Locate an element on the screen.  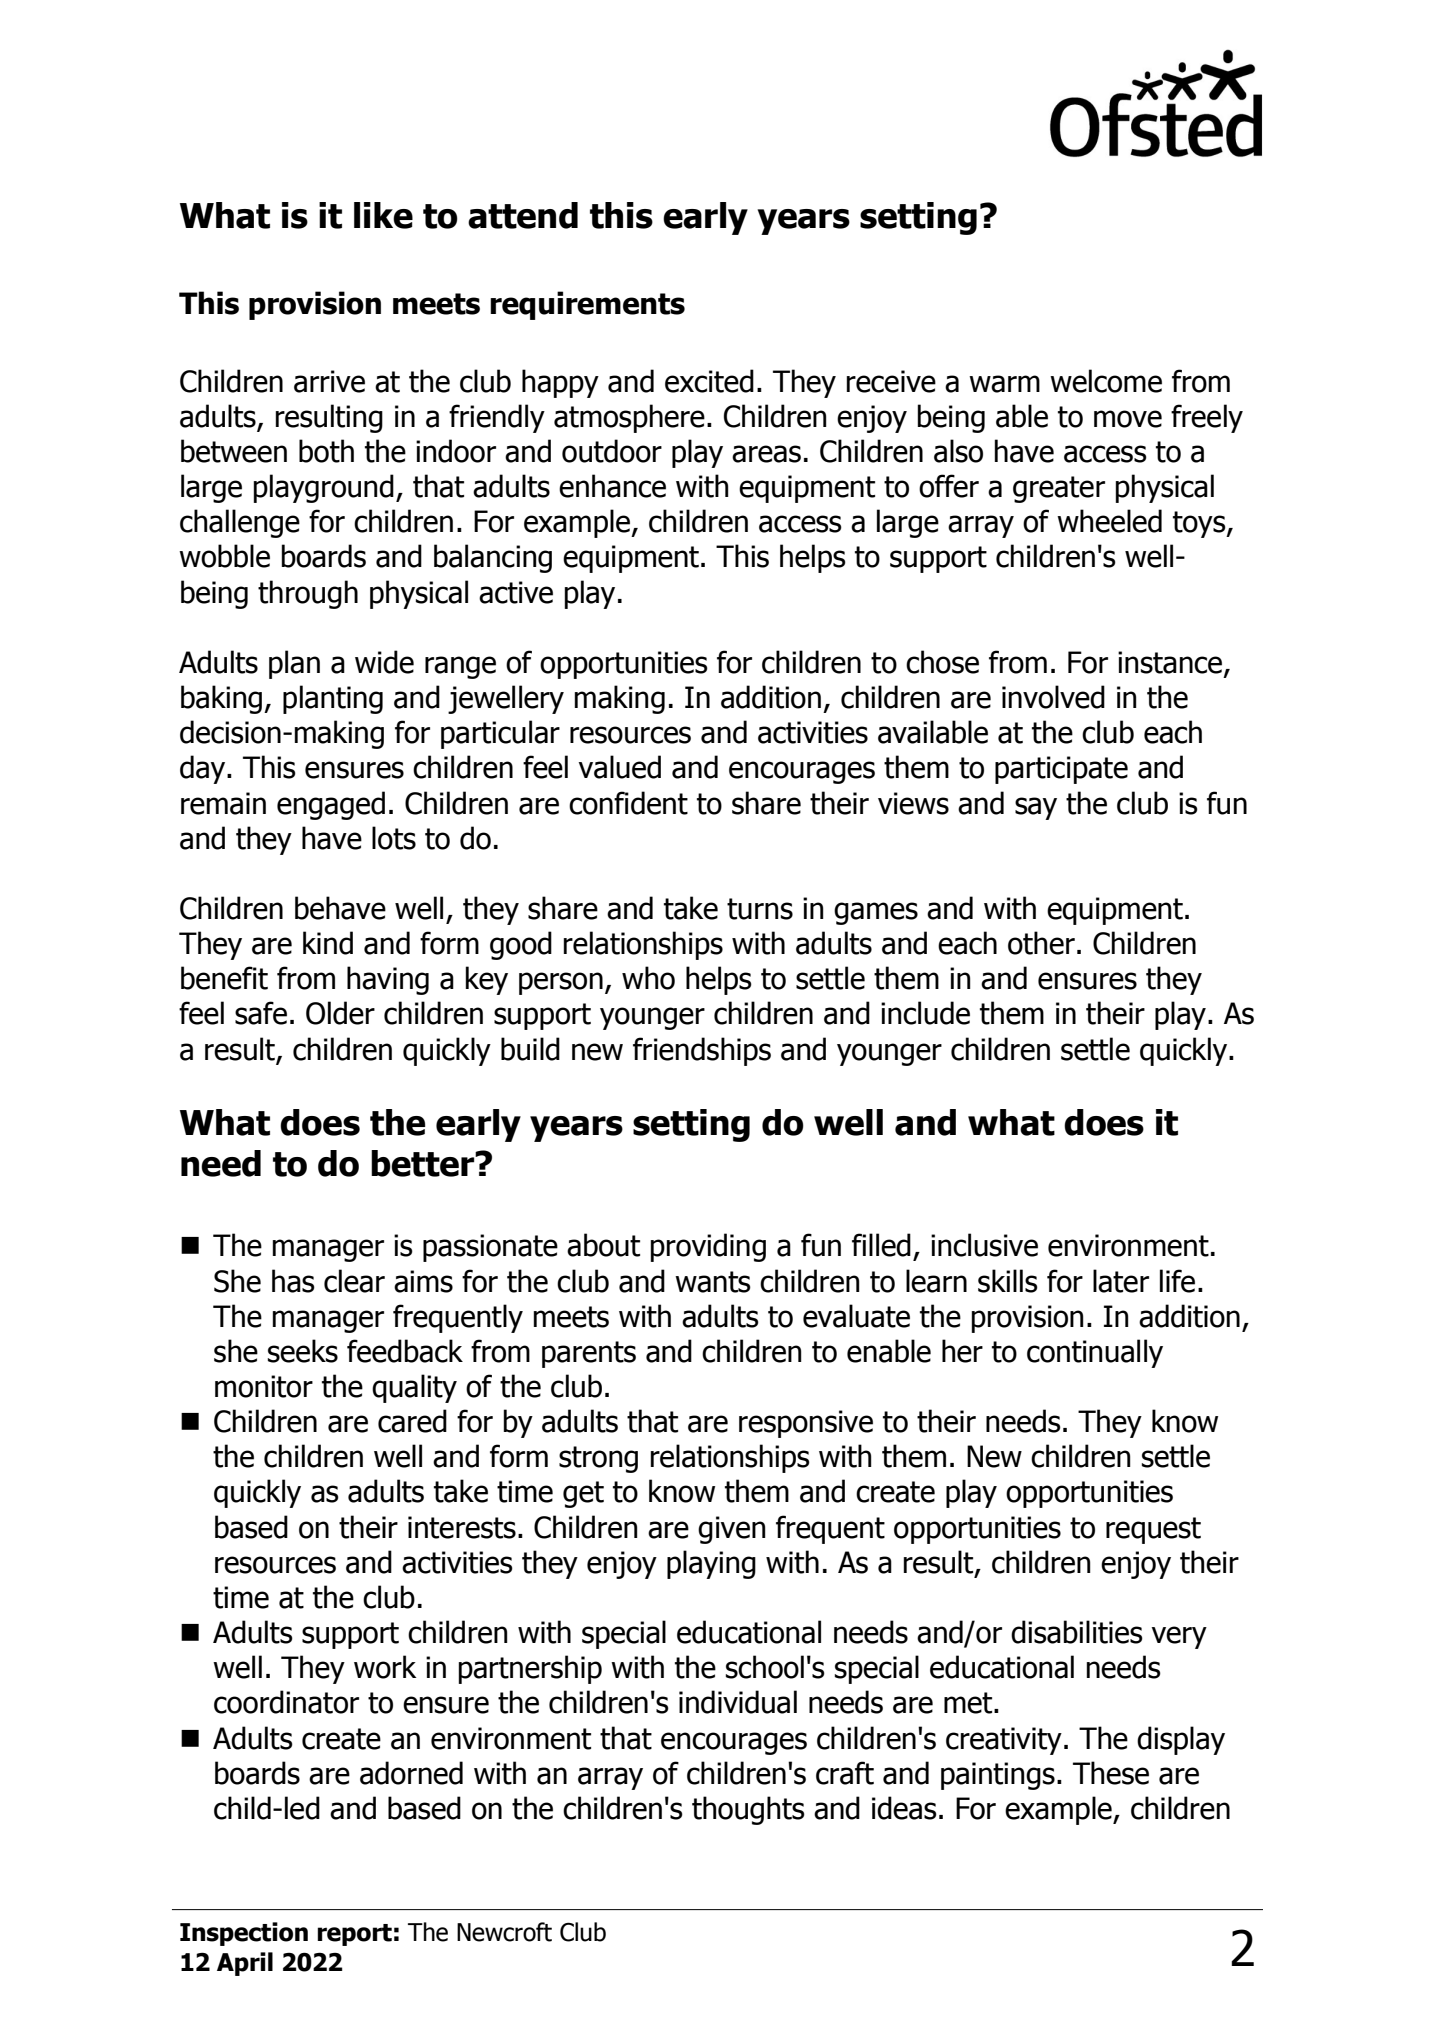
welcome is located at coordinates (1106, 381).
